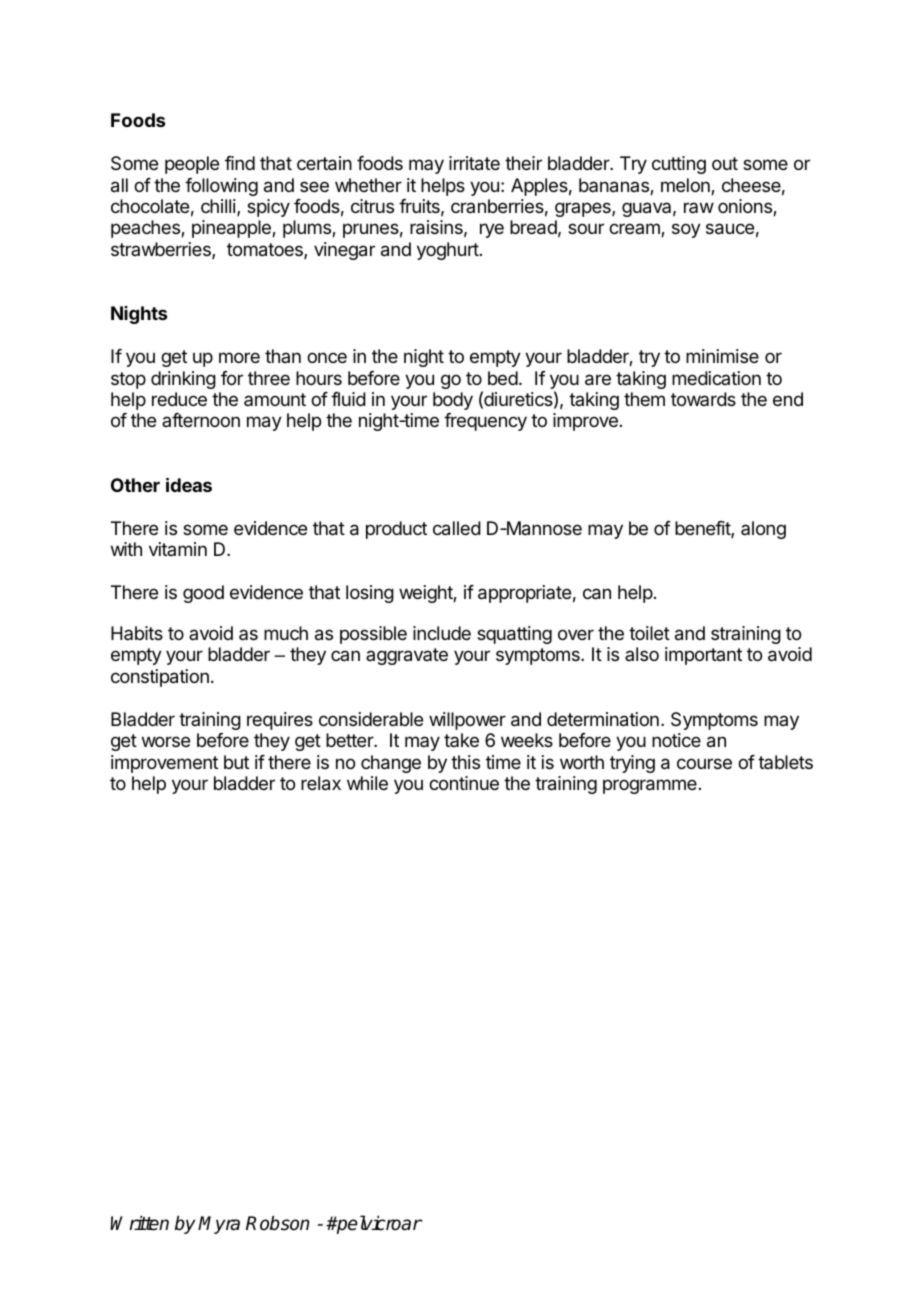  What do you see at coordinates (277, 1223) in the page?
I see `Robson` at bounding box center [277, 1223].
